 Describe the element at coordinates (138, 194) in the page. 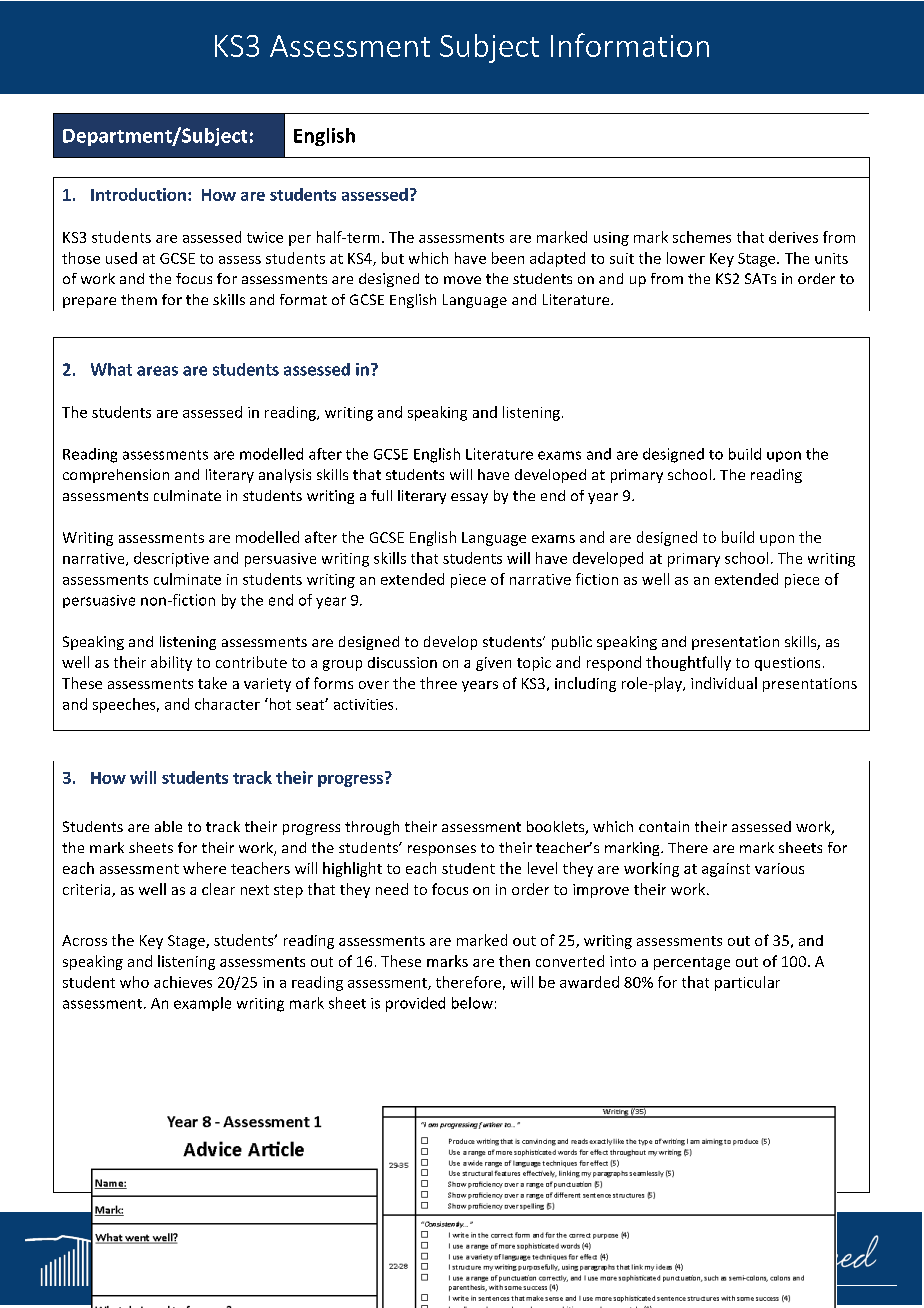

I see `Introduction` at that location.
